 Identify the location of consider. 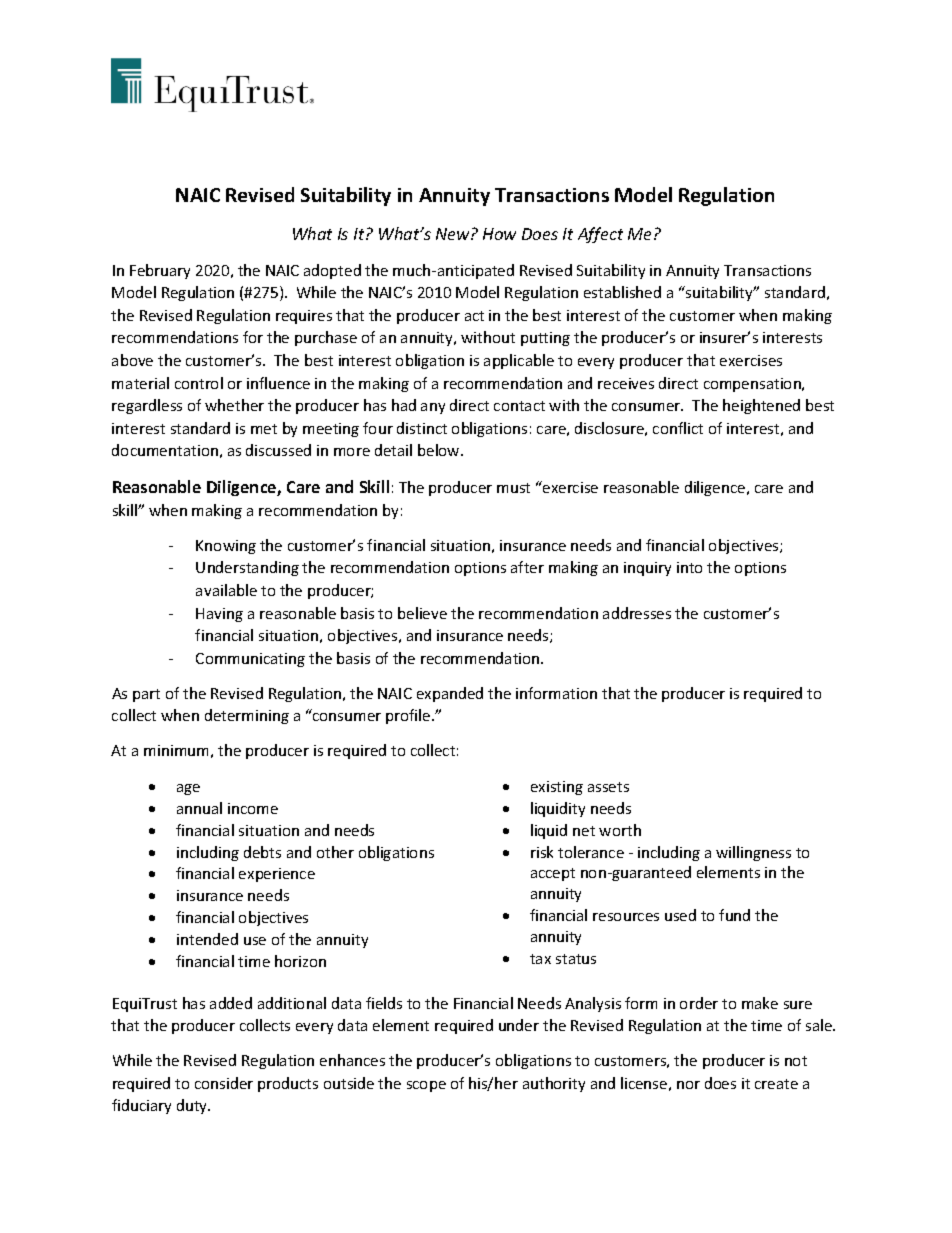
(224, 1083).
